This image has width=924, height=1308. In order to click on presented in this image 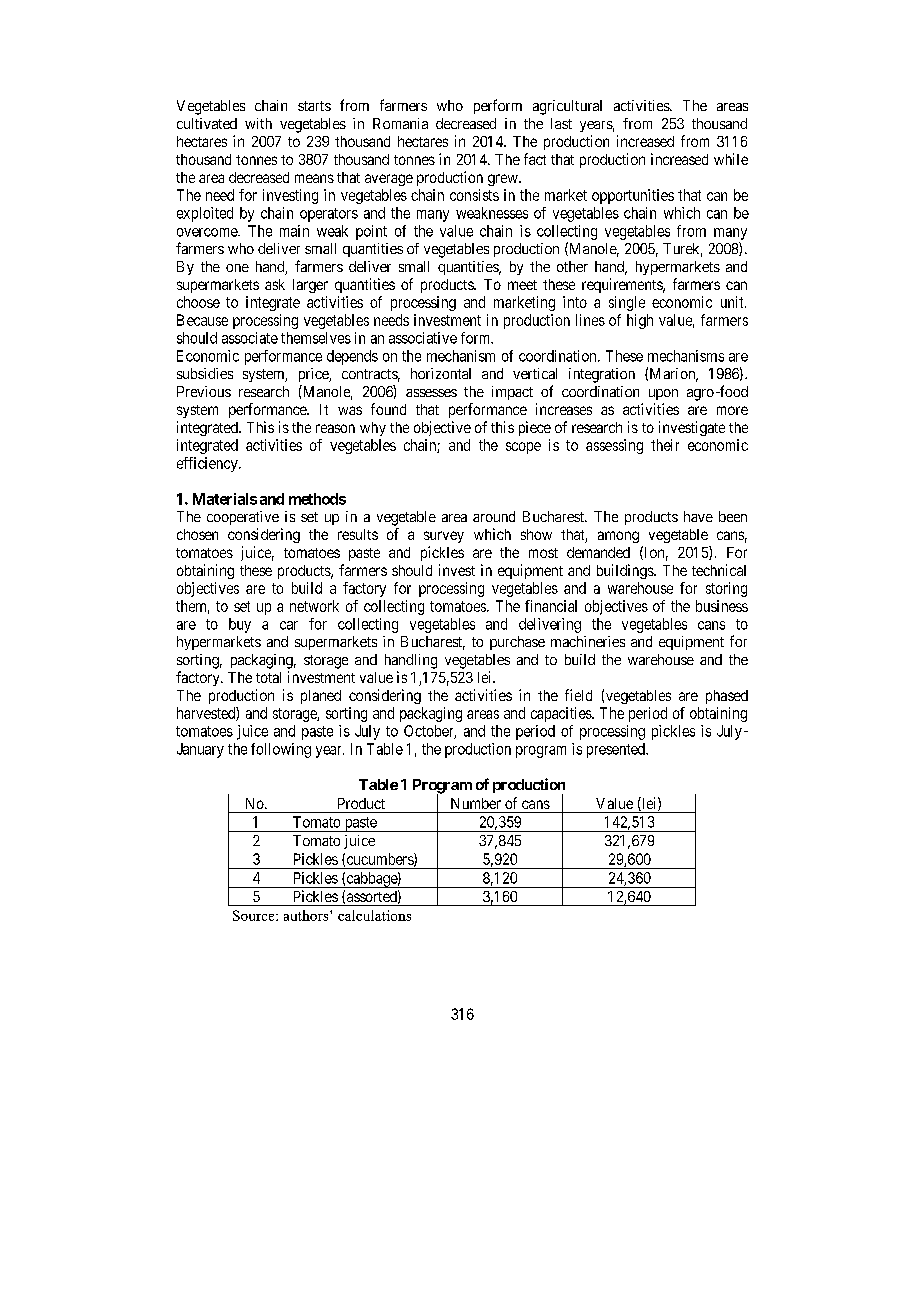, I will do `click(617, 750)`.
